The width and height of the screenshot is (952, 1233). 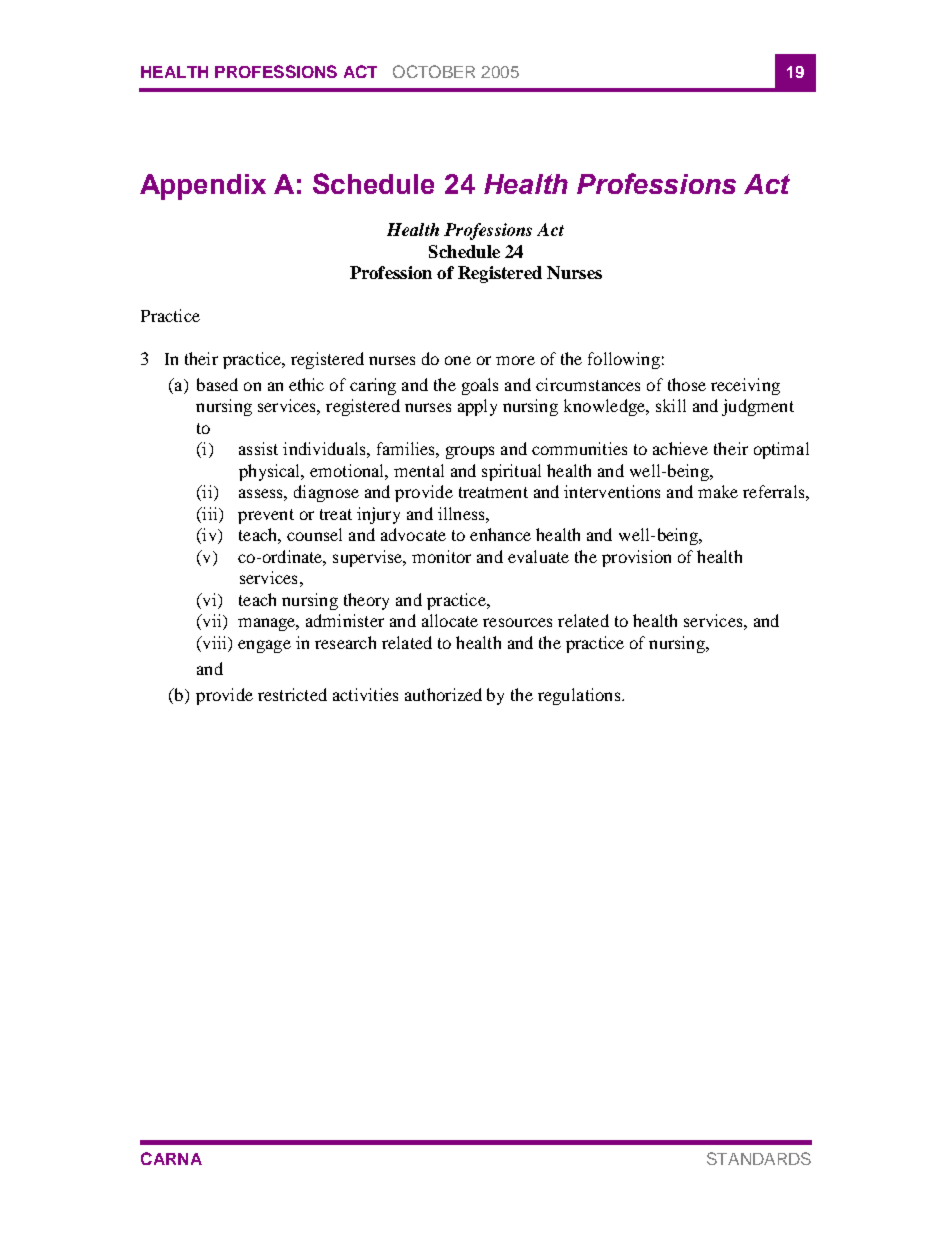 What do you see at coordinates (365, 694) in the screenshot?
I see `activities` at bounding box center [365, 694].
